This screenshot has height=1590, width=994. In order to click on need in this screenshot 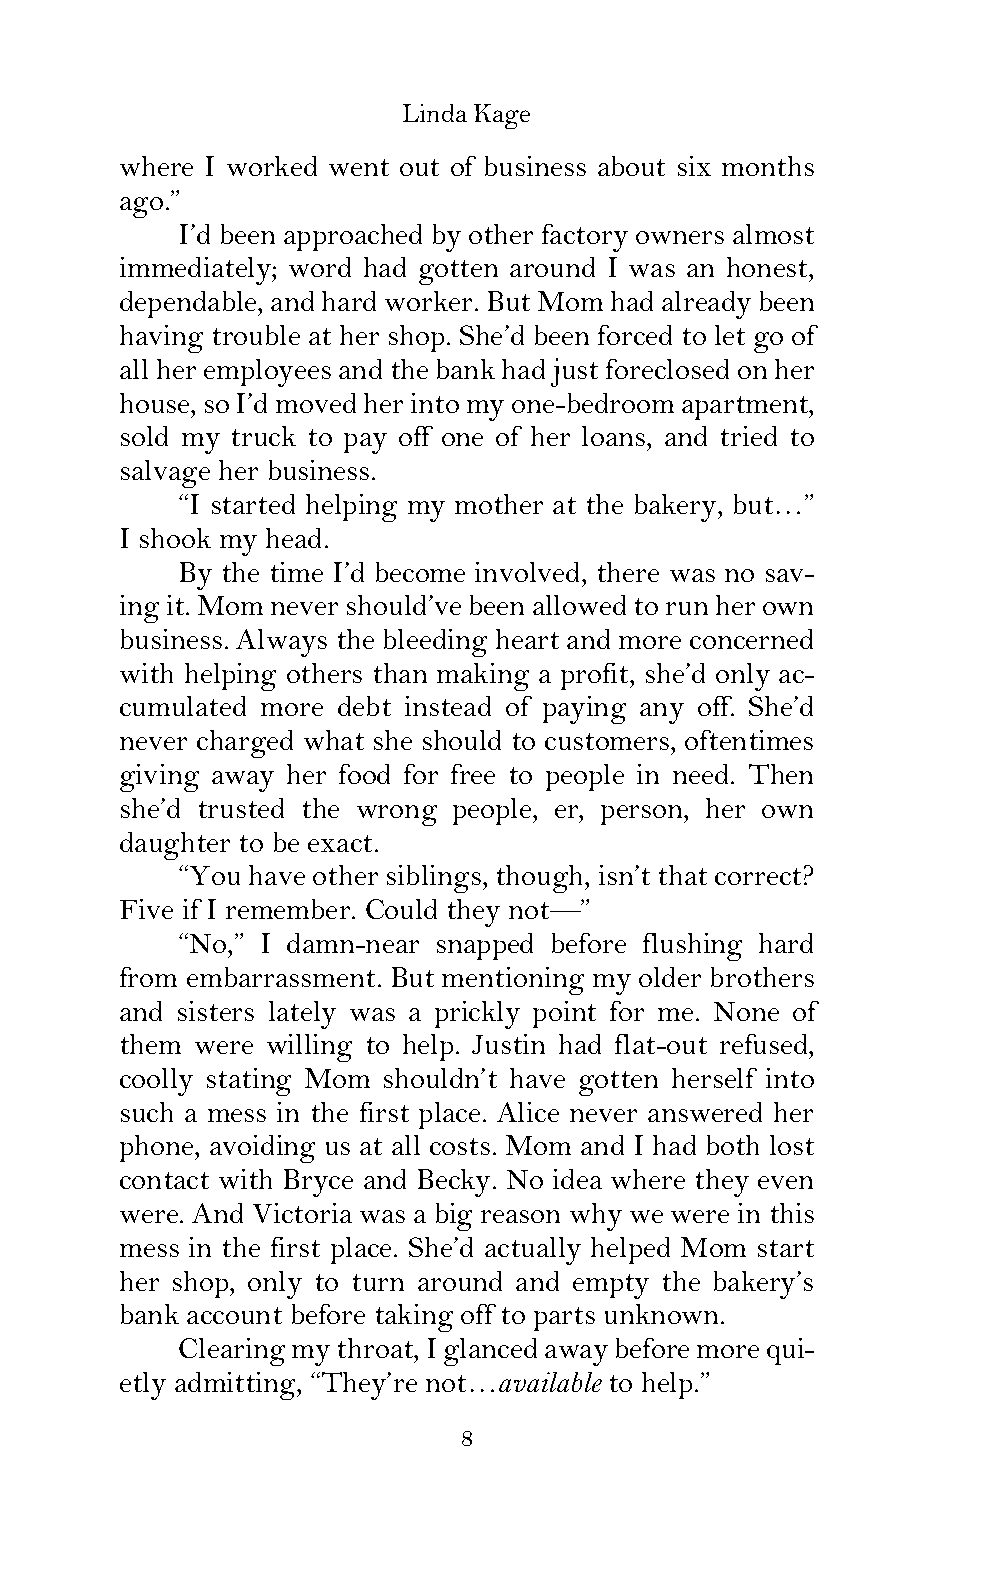, I will do `click(700, 774)`.
